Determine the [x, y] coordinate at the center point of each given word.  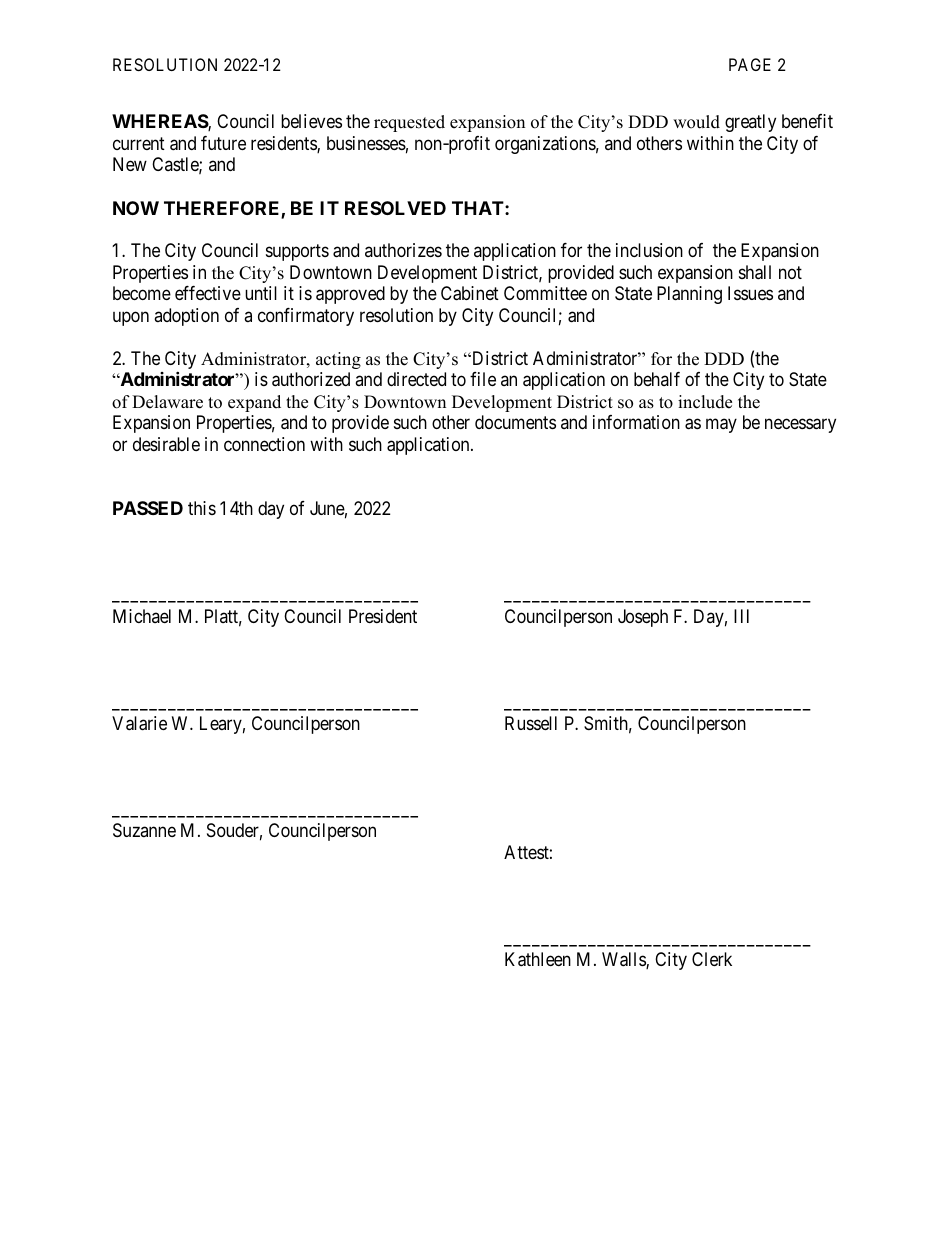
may [721, 426]
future [223, 143]
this [202, 508]
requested [409, 123]
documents [515, 422]
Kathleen [538, 959]
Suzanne [144, 830]
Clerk [712, 959]
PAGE [750, 64]
